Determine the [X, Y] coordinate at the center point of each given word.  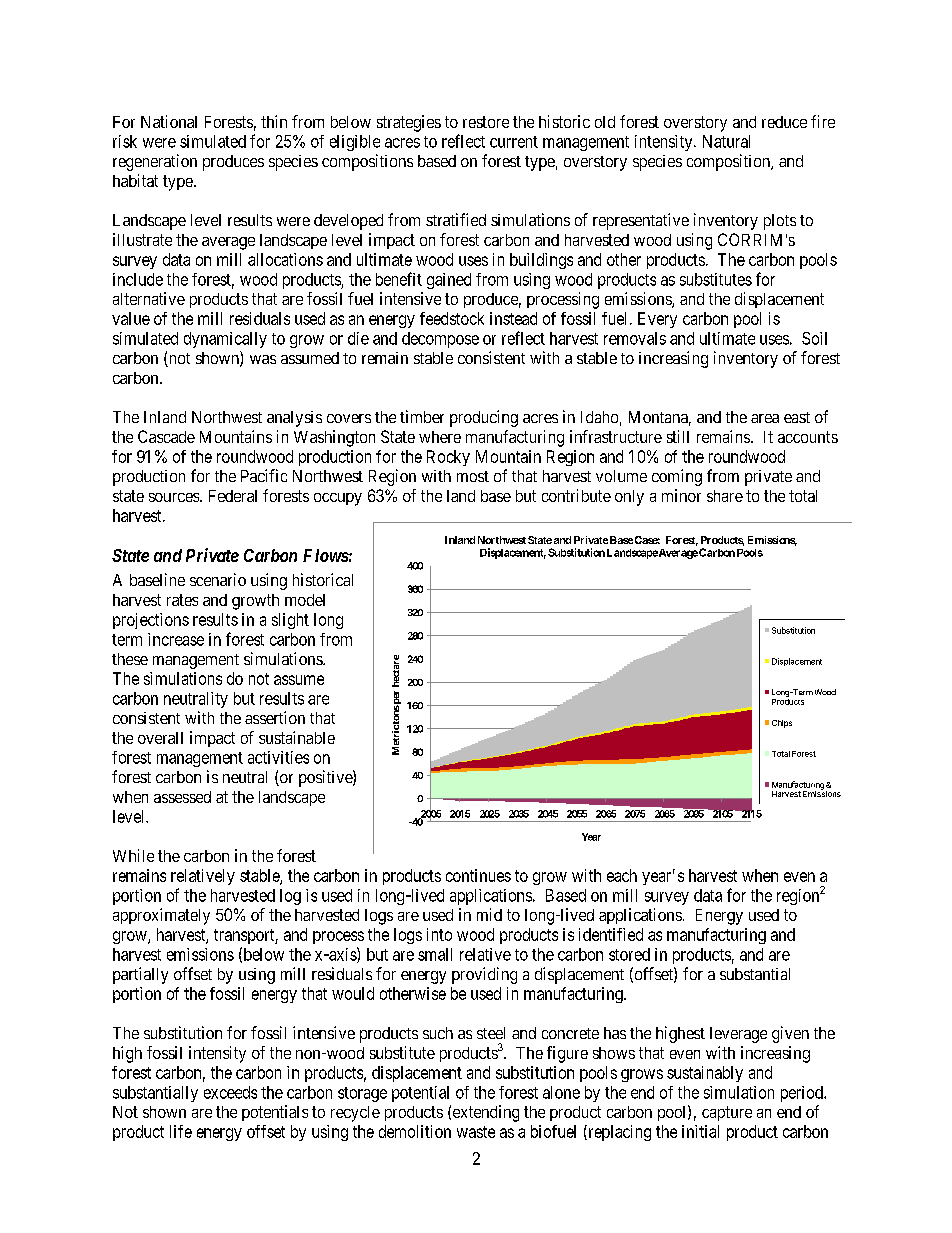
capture [727, 1113]
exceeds [230, 1092]
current [514, 142]
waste [476, 1132]
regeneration [155, 162]
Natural [726, 141]
